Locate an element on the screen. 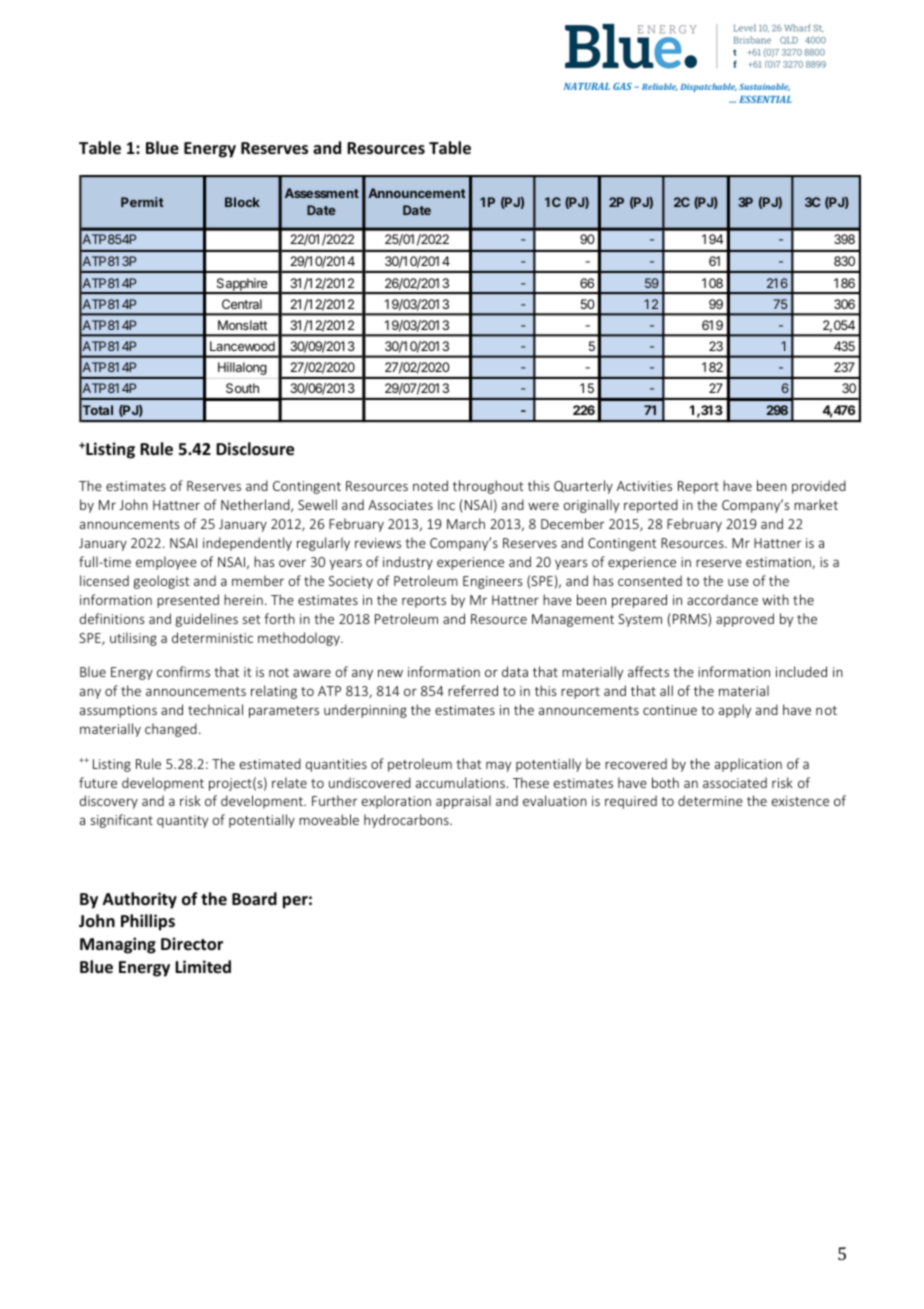 The image size is (924, 1309). employee is located at coordinates (166, 563).
